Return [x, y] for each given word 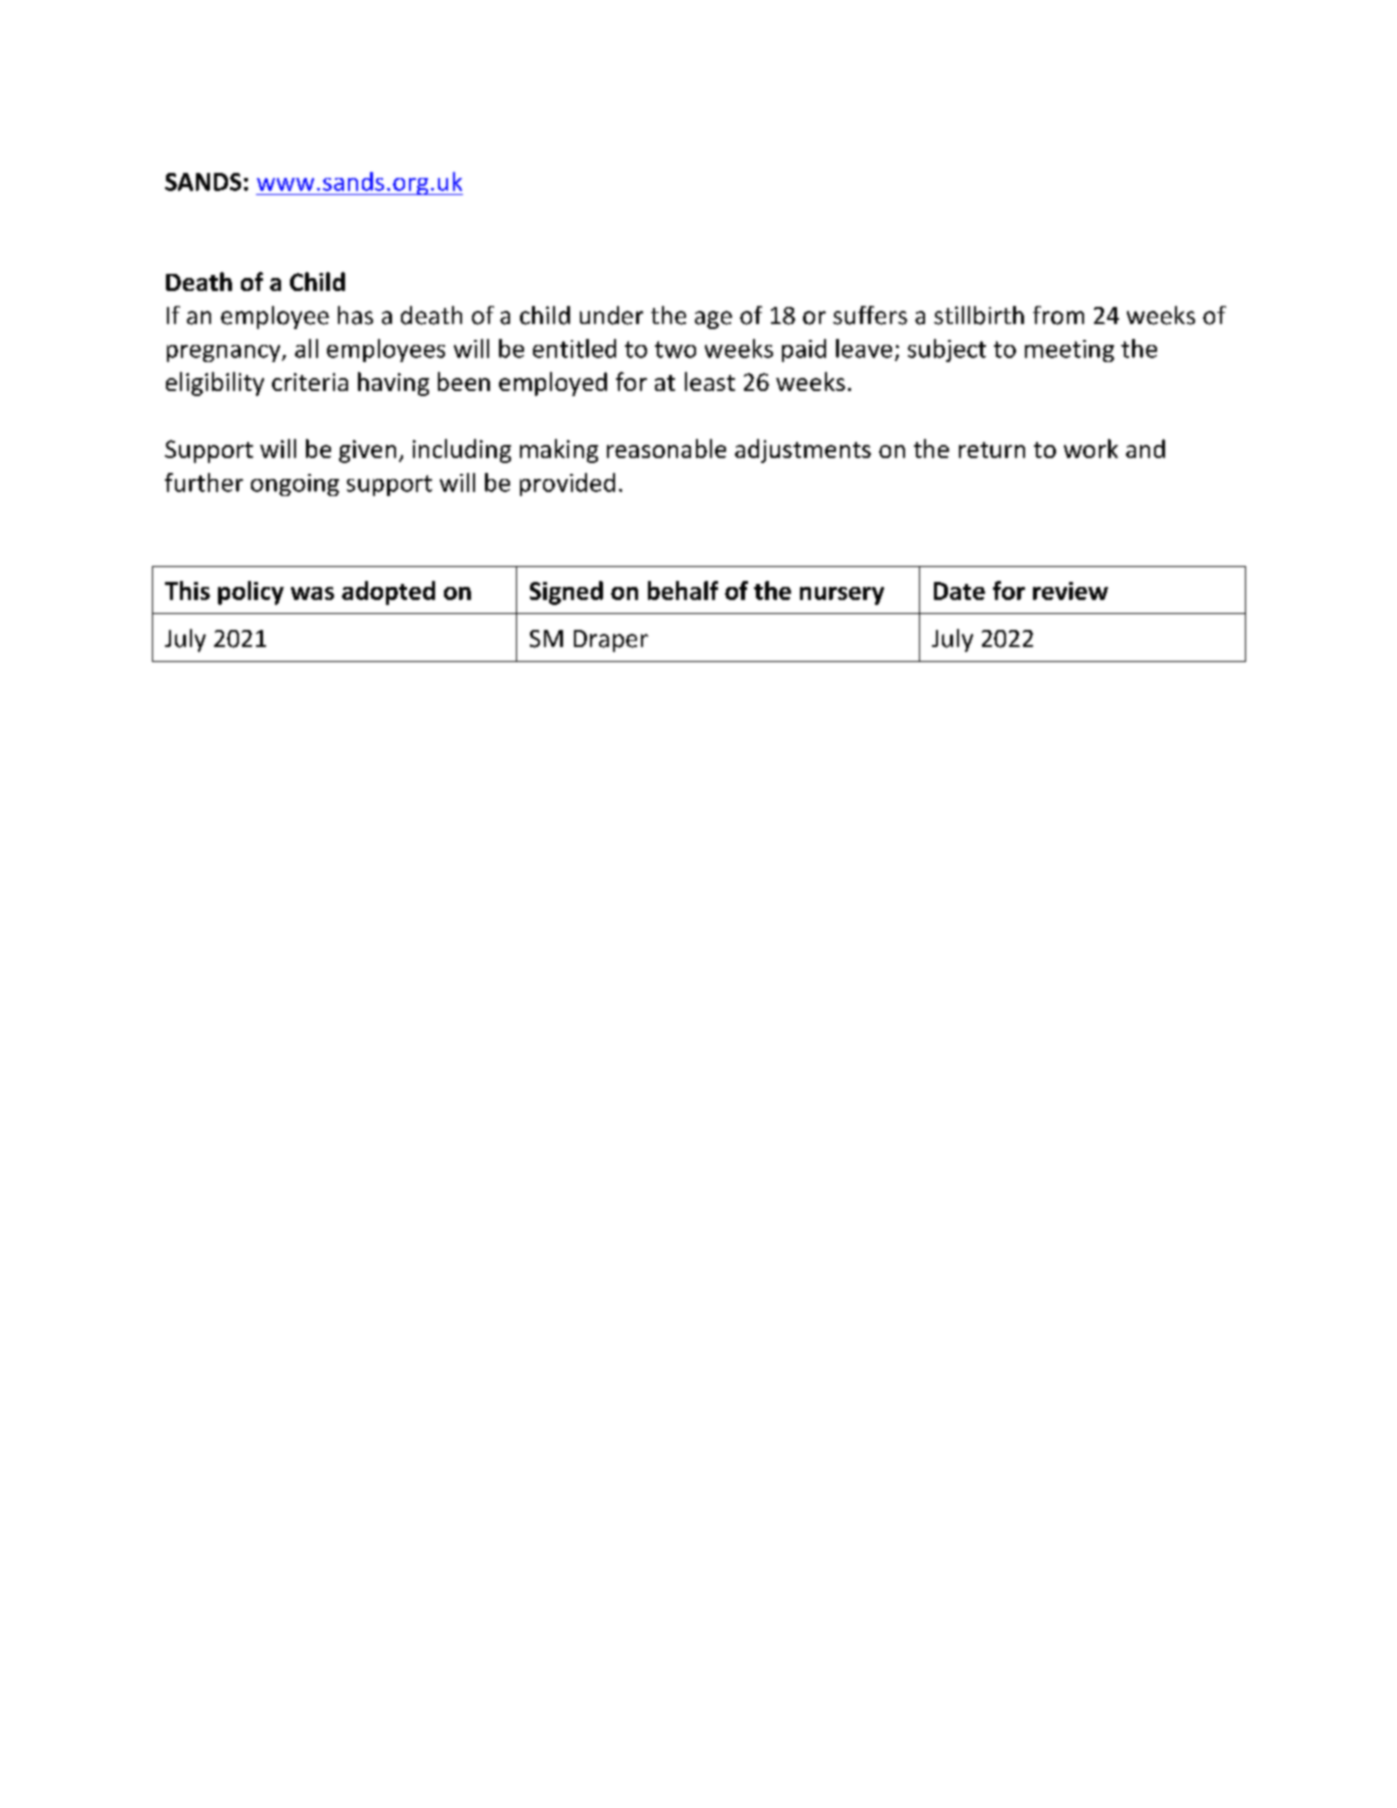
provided [567, 484]
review [1070, 591]
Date [959, 591]
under [611, 315]
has [355, 315]
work [1091, 448]
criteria [310, 382]
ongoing [295, 485]
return [992, 450]
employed [553, 384]
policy [251, 593]
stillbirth [979, 315]
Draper [611, 641]
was [312, 593]
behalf [683, 590]
